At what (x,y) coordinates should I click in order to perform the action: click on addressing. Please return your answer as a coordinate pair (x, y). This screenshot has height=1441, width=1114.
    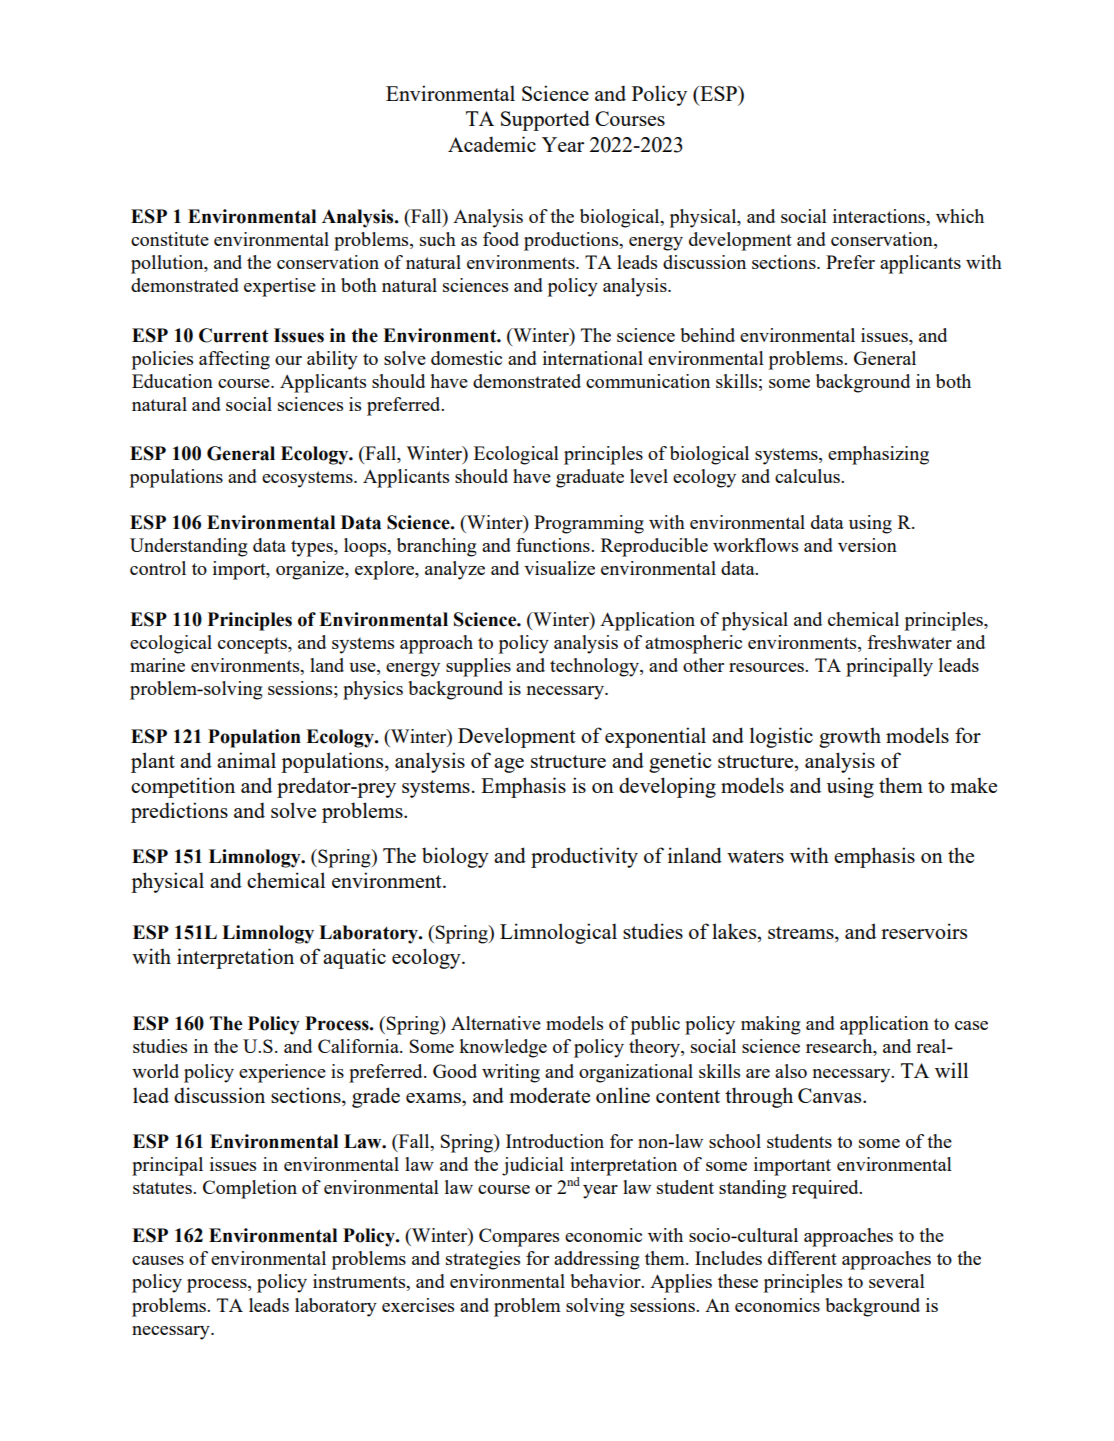
    Looking at the image, I should click on (597, 1260).
